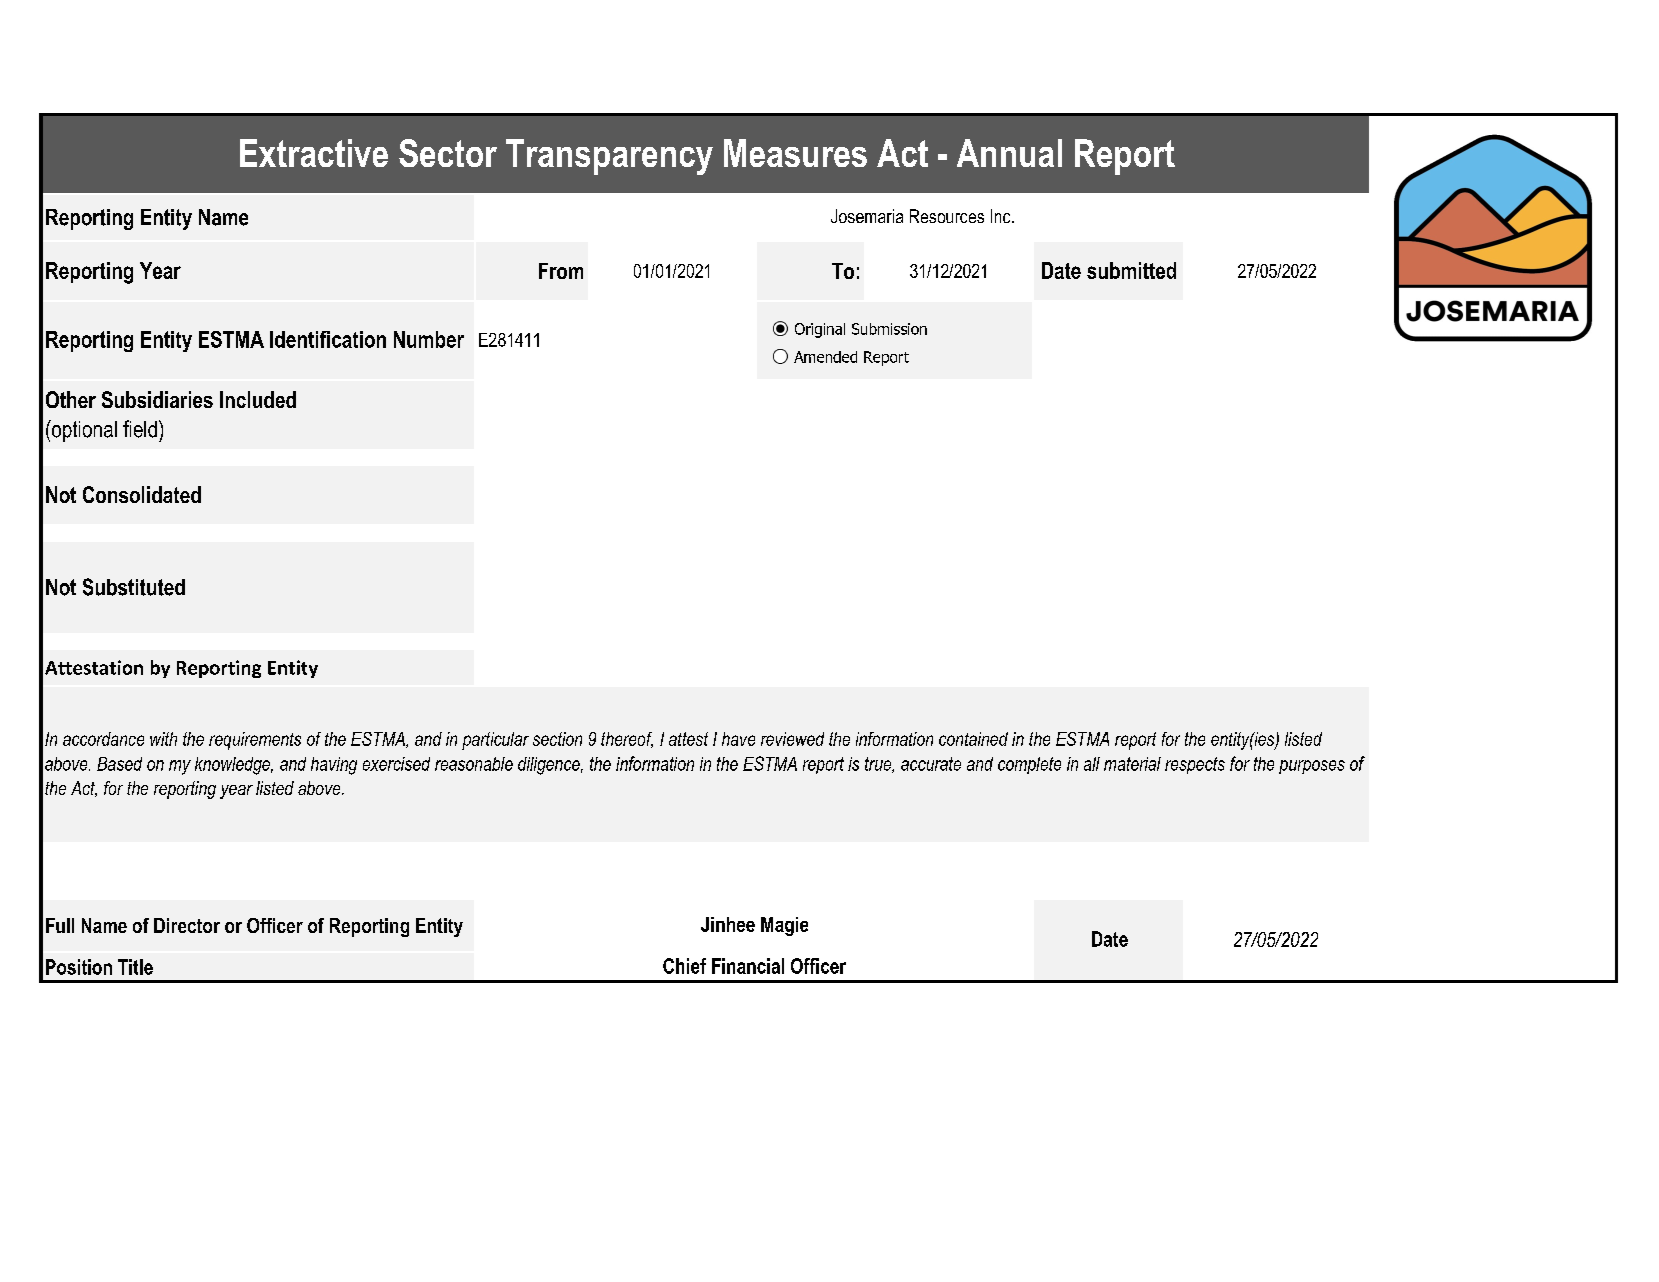 This image has height=1282, width=1659. What do you see at coordinates (187, 925) in the image?
I see `Director` at bounding box center [187, 925].
